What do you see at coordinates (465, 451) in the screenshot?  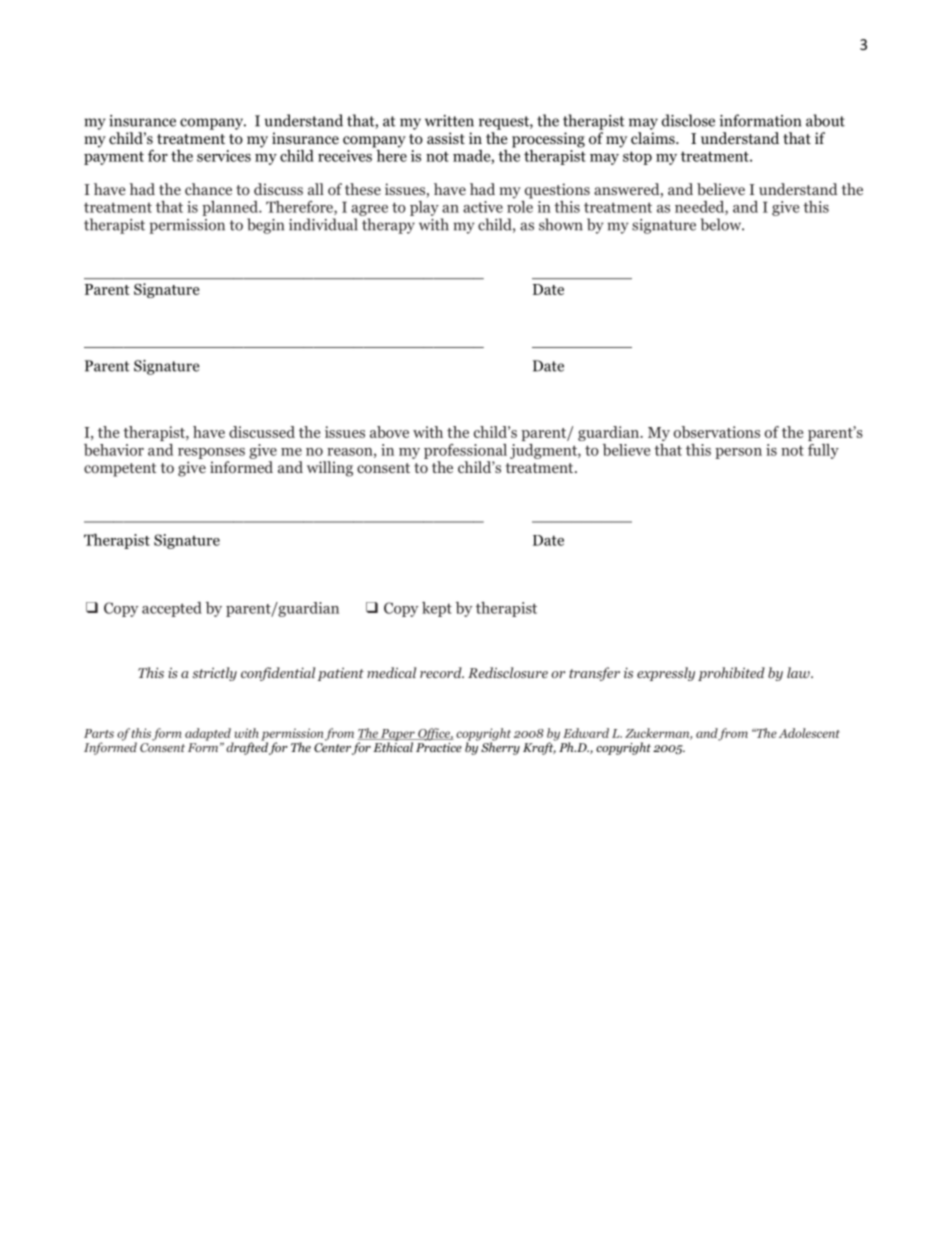 I see `professional` at bounding box center [465, 451].
